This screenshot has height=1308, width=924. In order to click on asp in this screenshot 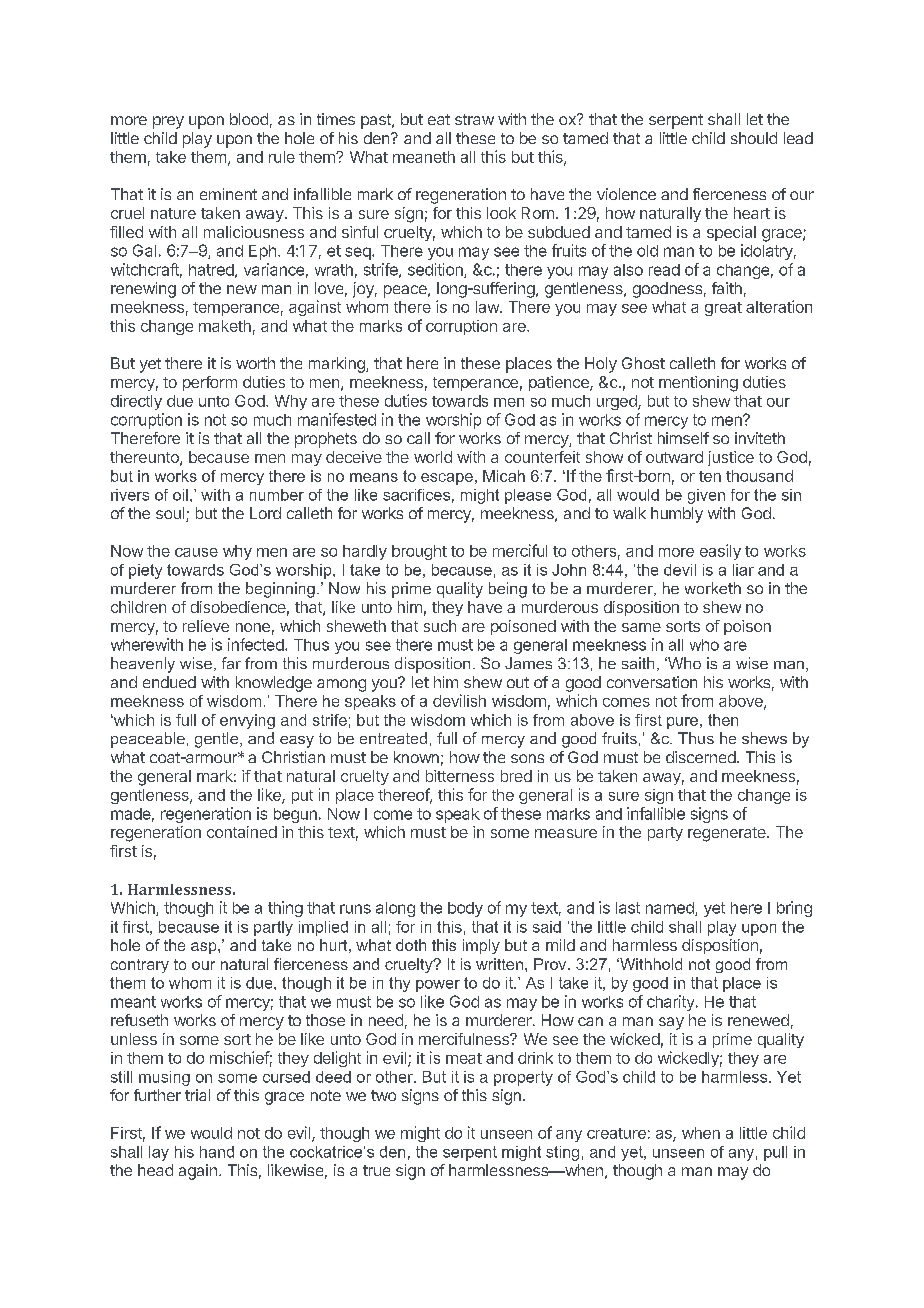, I will do `click(205, 948)`.
